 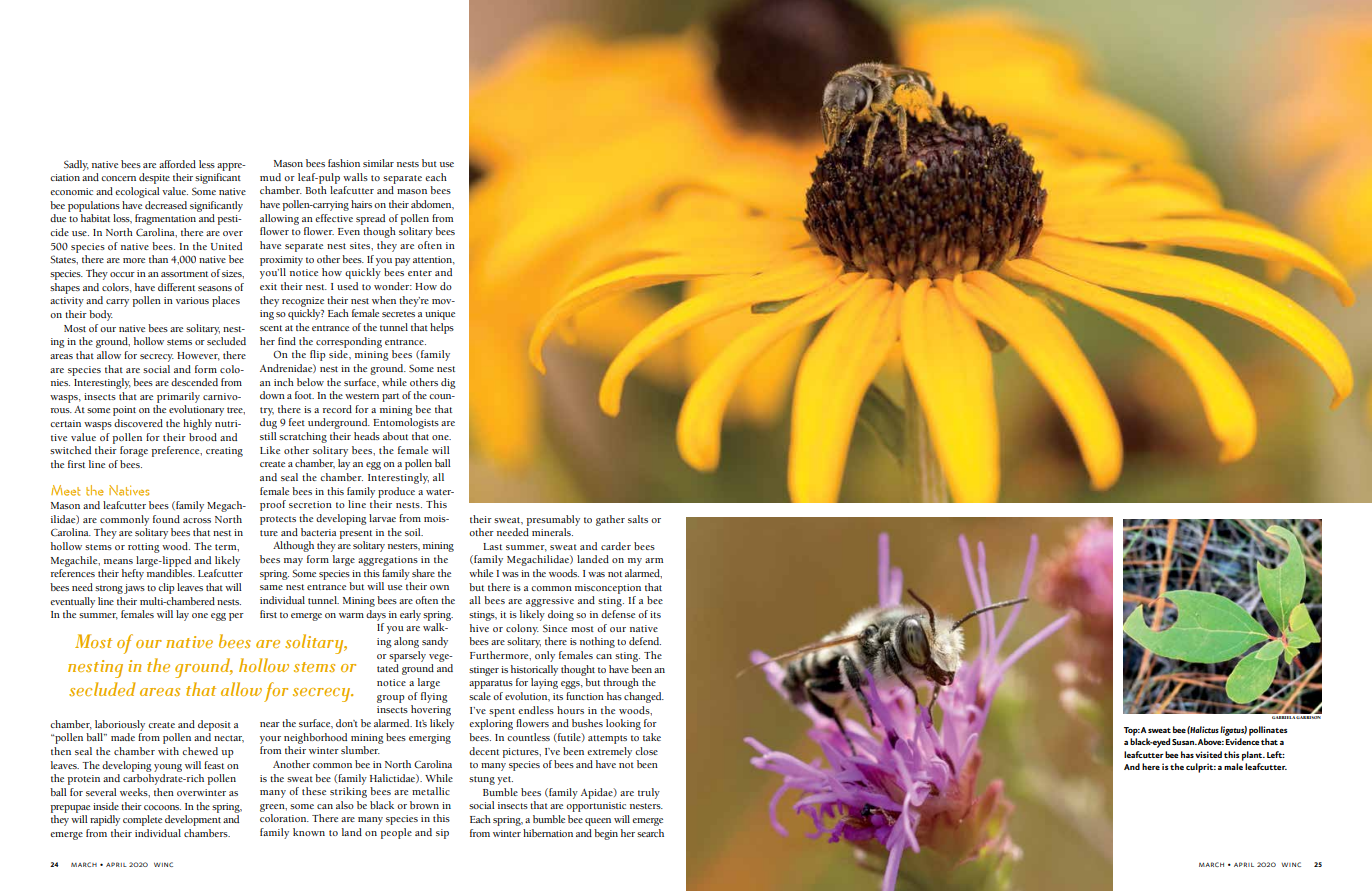 What do you see at coordinates (178, 397) in the image?
I see `primarily` at bounding box center [178, 397].
